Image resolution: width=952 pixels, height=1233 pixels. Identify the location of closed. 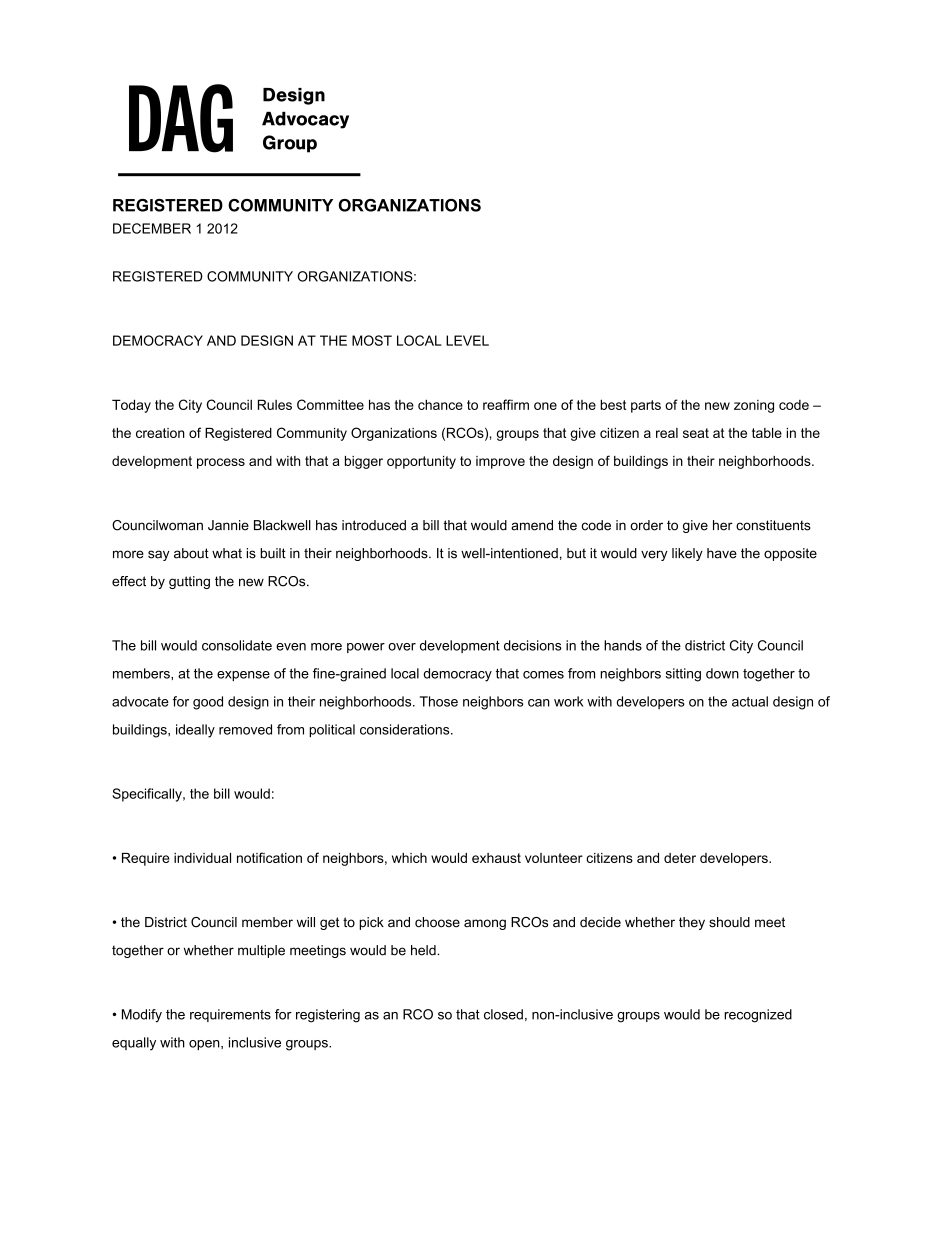
(503, 1014).
